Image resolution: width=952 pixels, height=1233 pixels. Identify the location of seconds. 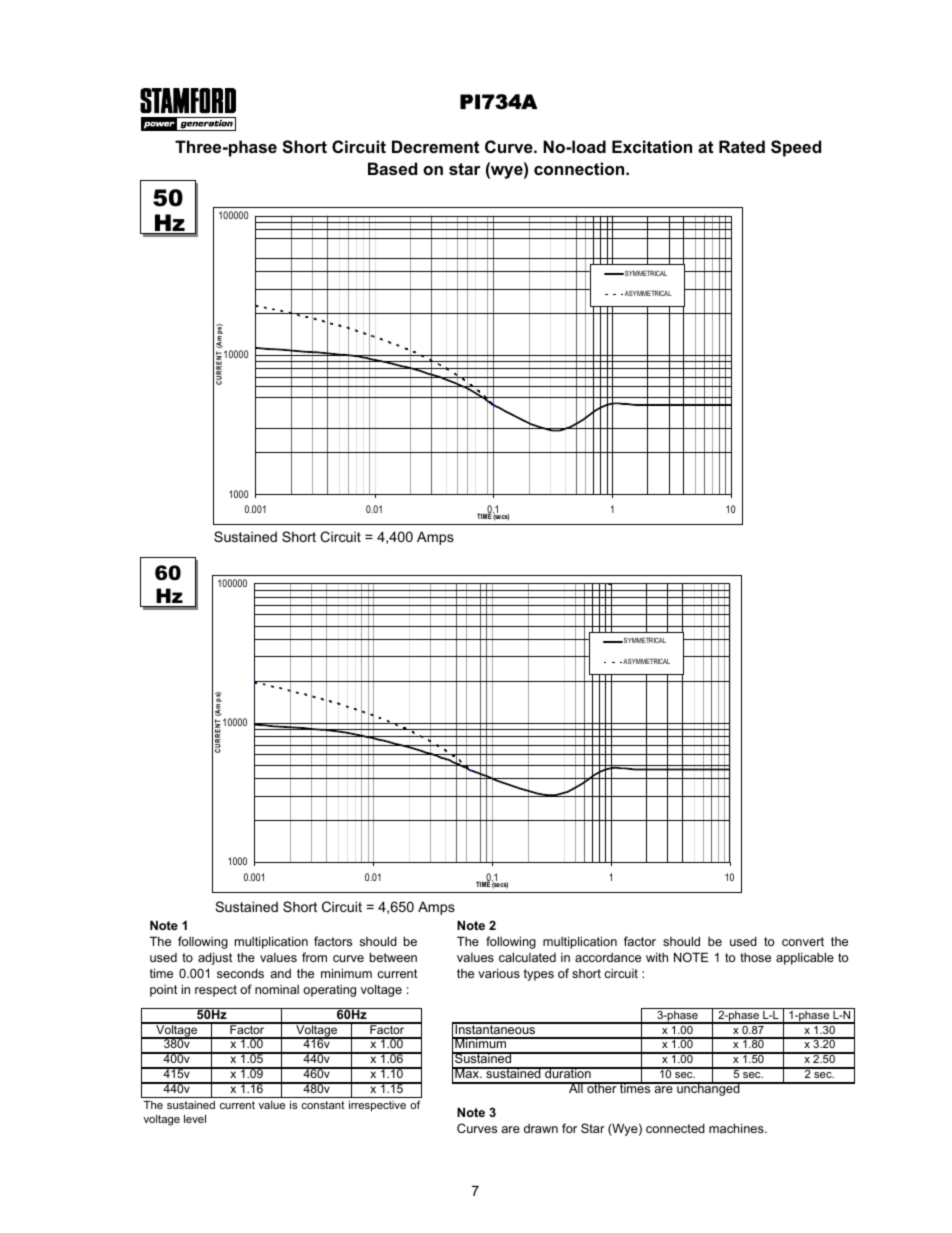
(240, 973).
